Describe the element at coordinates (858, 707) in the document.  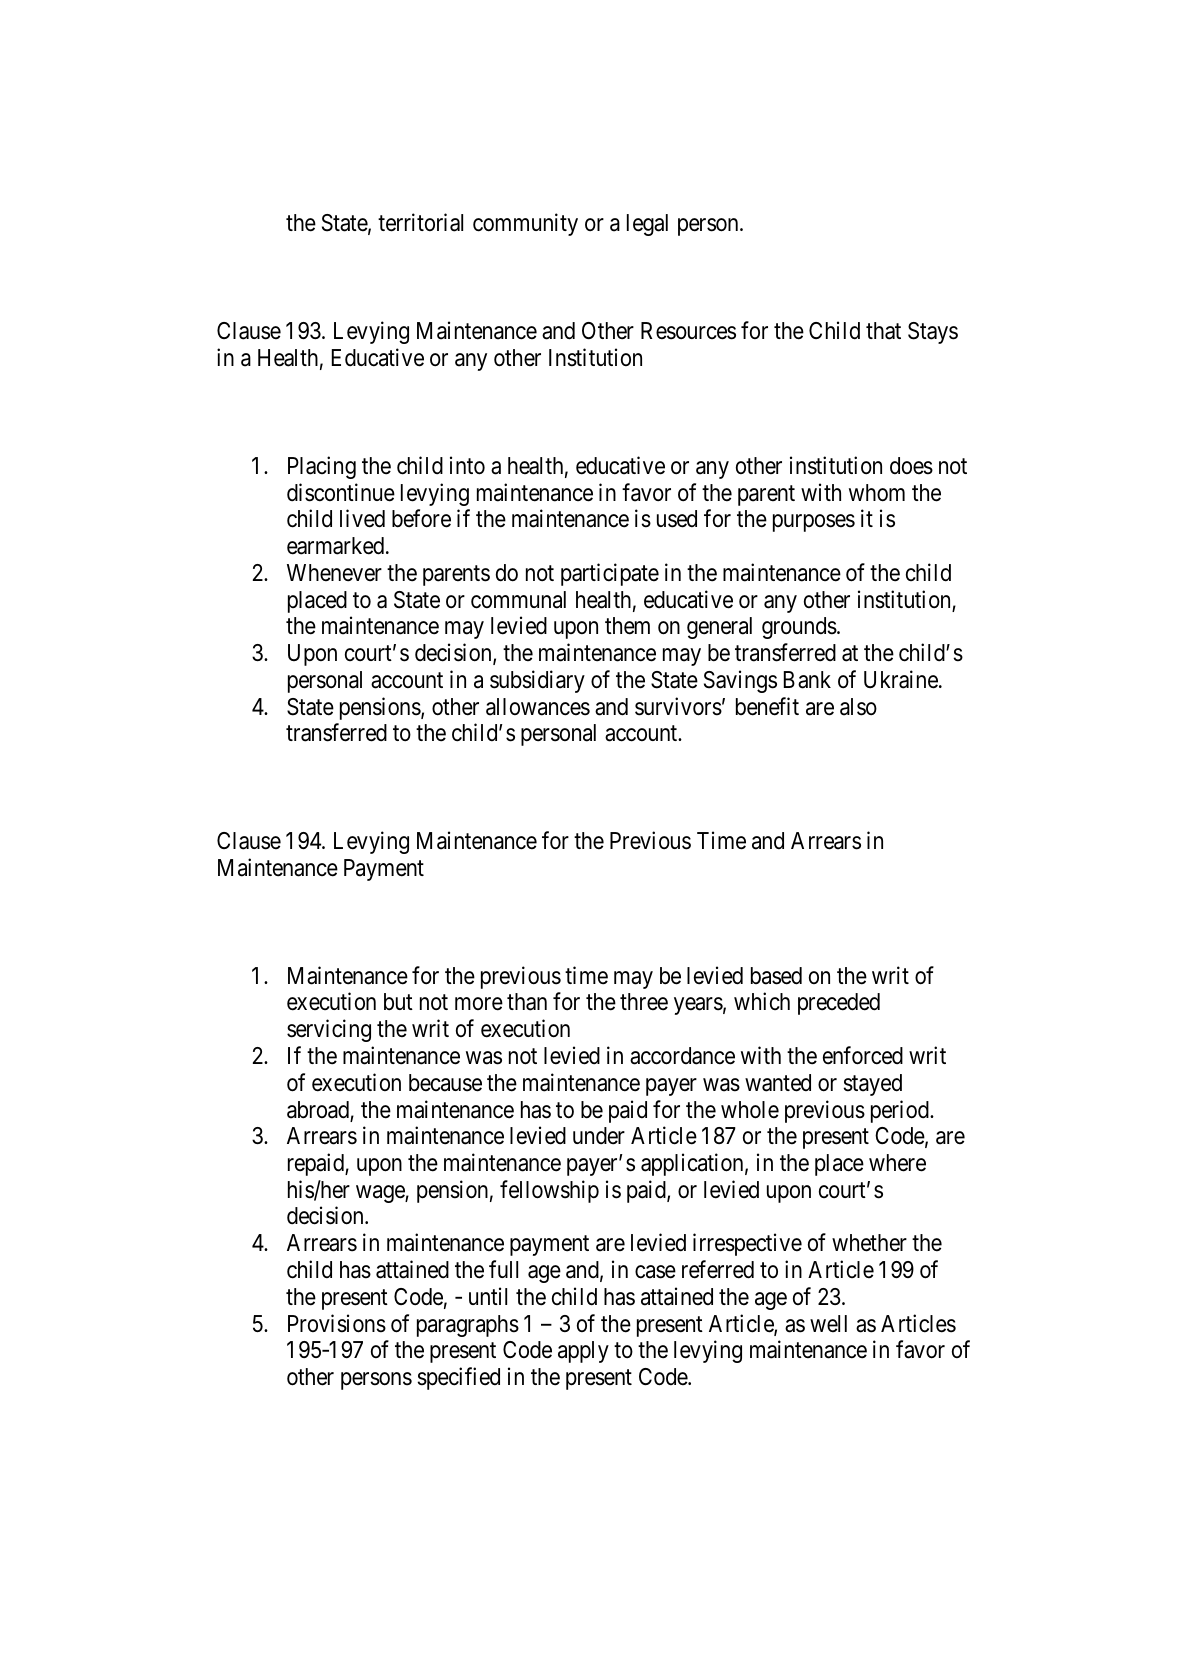
I see `also` at that location.
